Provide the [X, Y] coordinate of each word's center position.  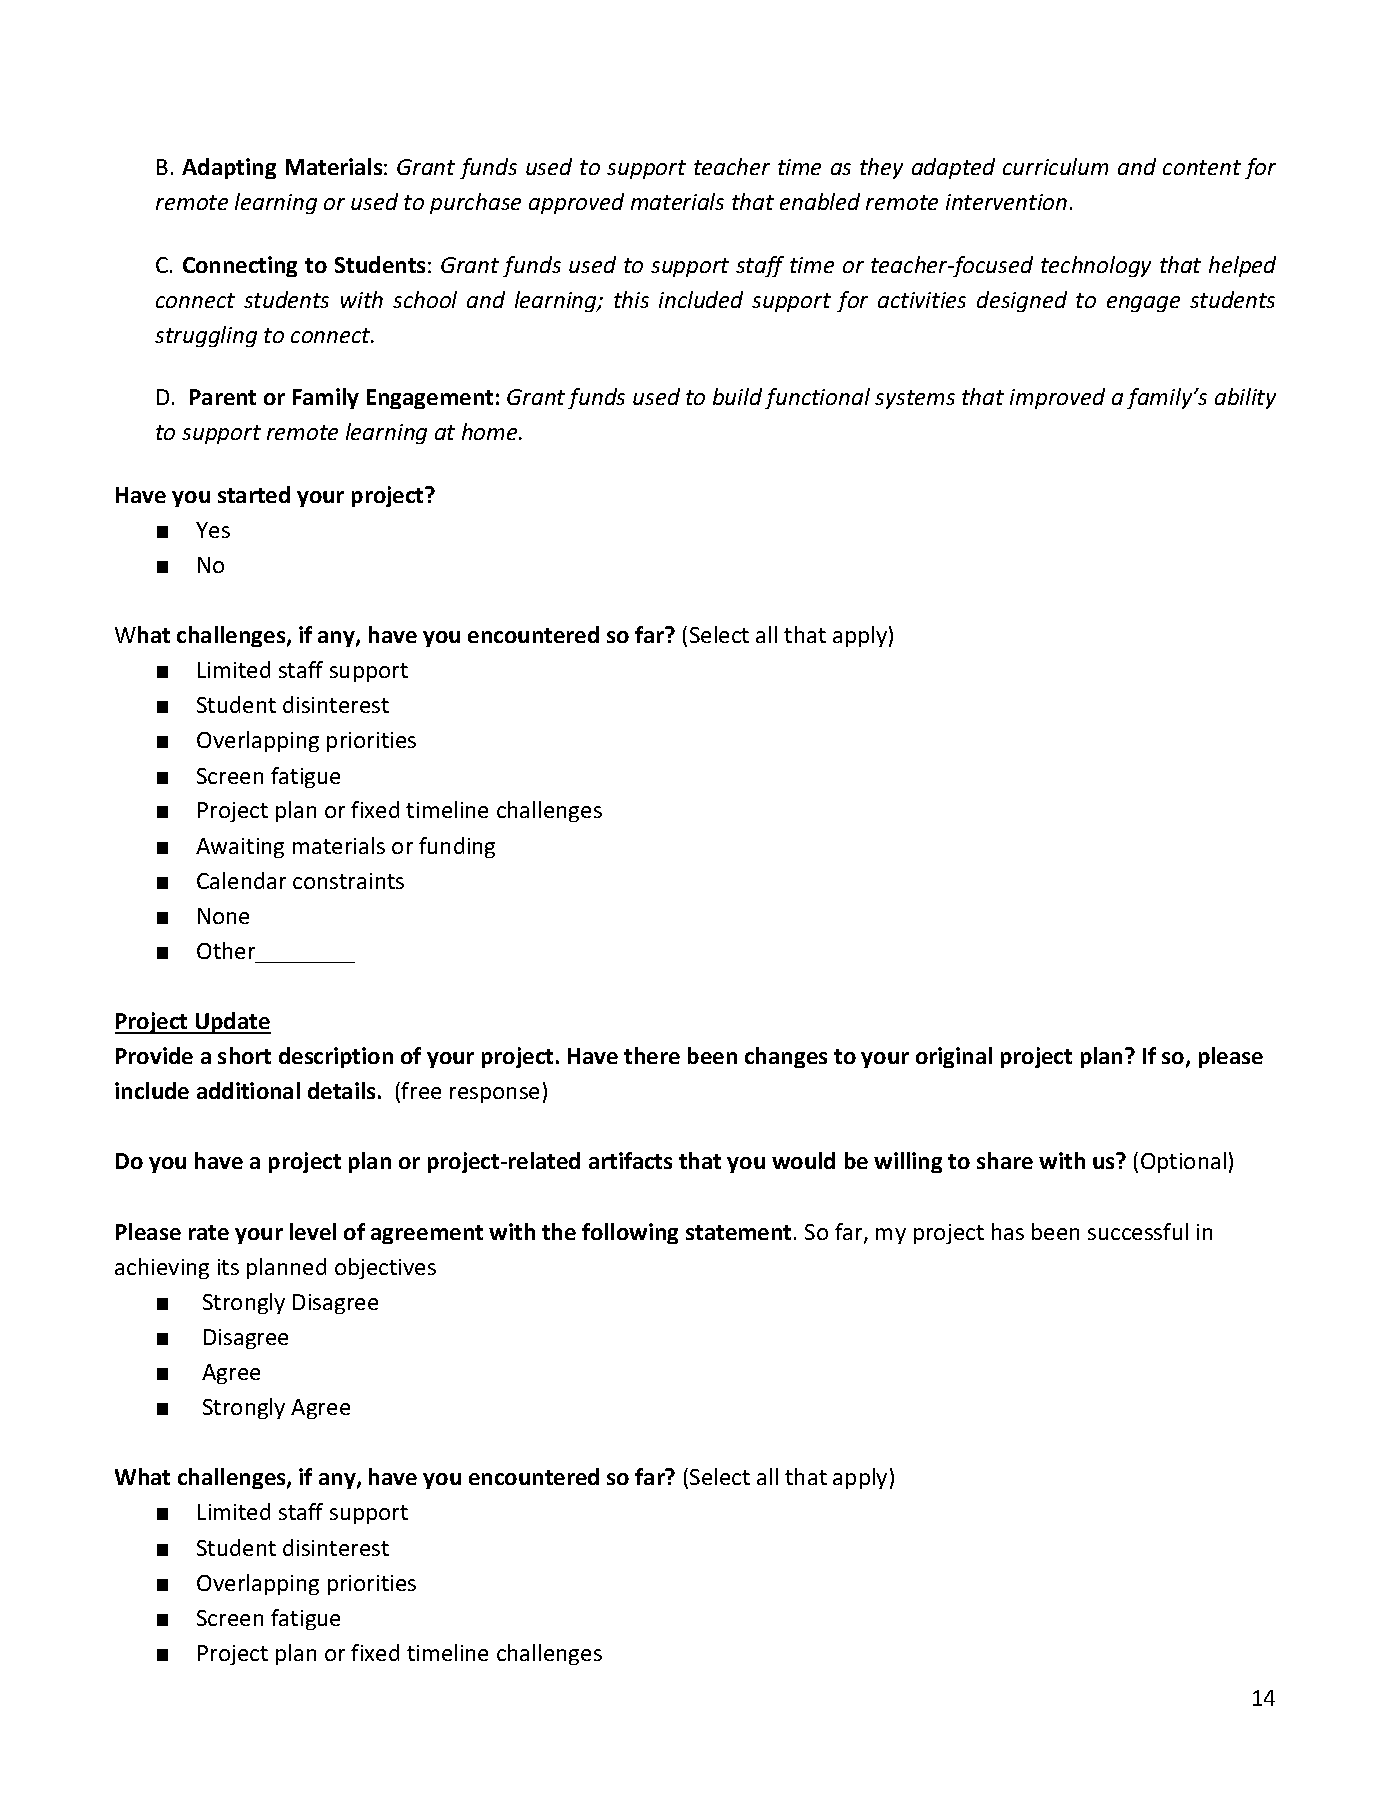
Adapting [229, 168]
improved [1057, 398]
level [313, 1231]
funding [457, 847]
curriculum [1055, 166]
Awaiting [240, 848]
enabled [820, 201]
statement [738, 1232]
